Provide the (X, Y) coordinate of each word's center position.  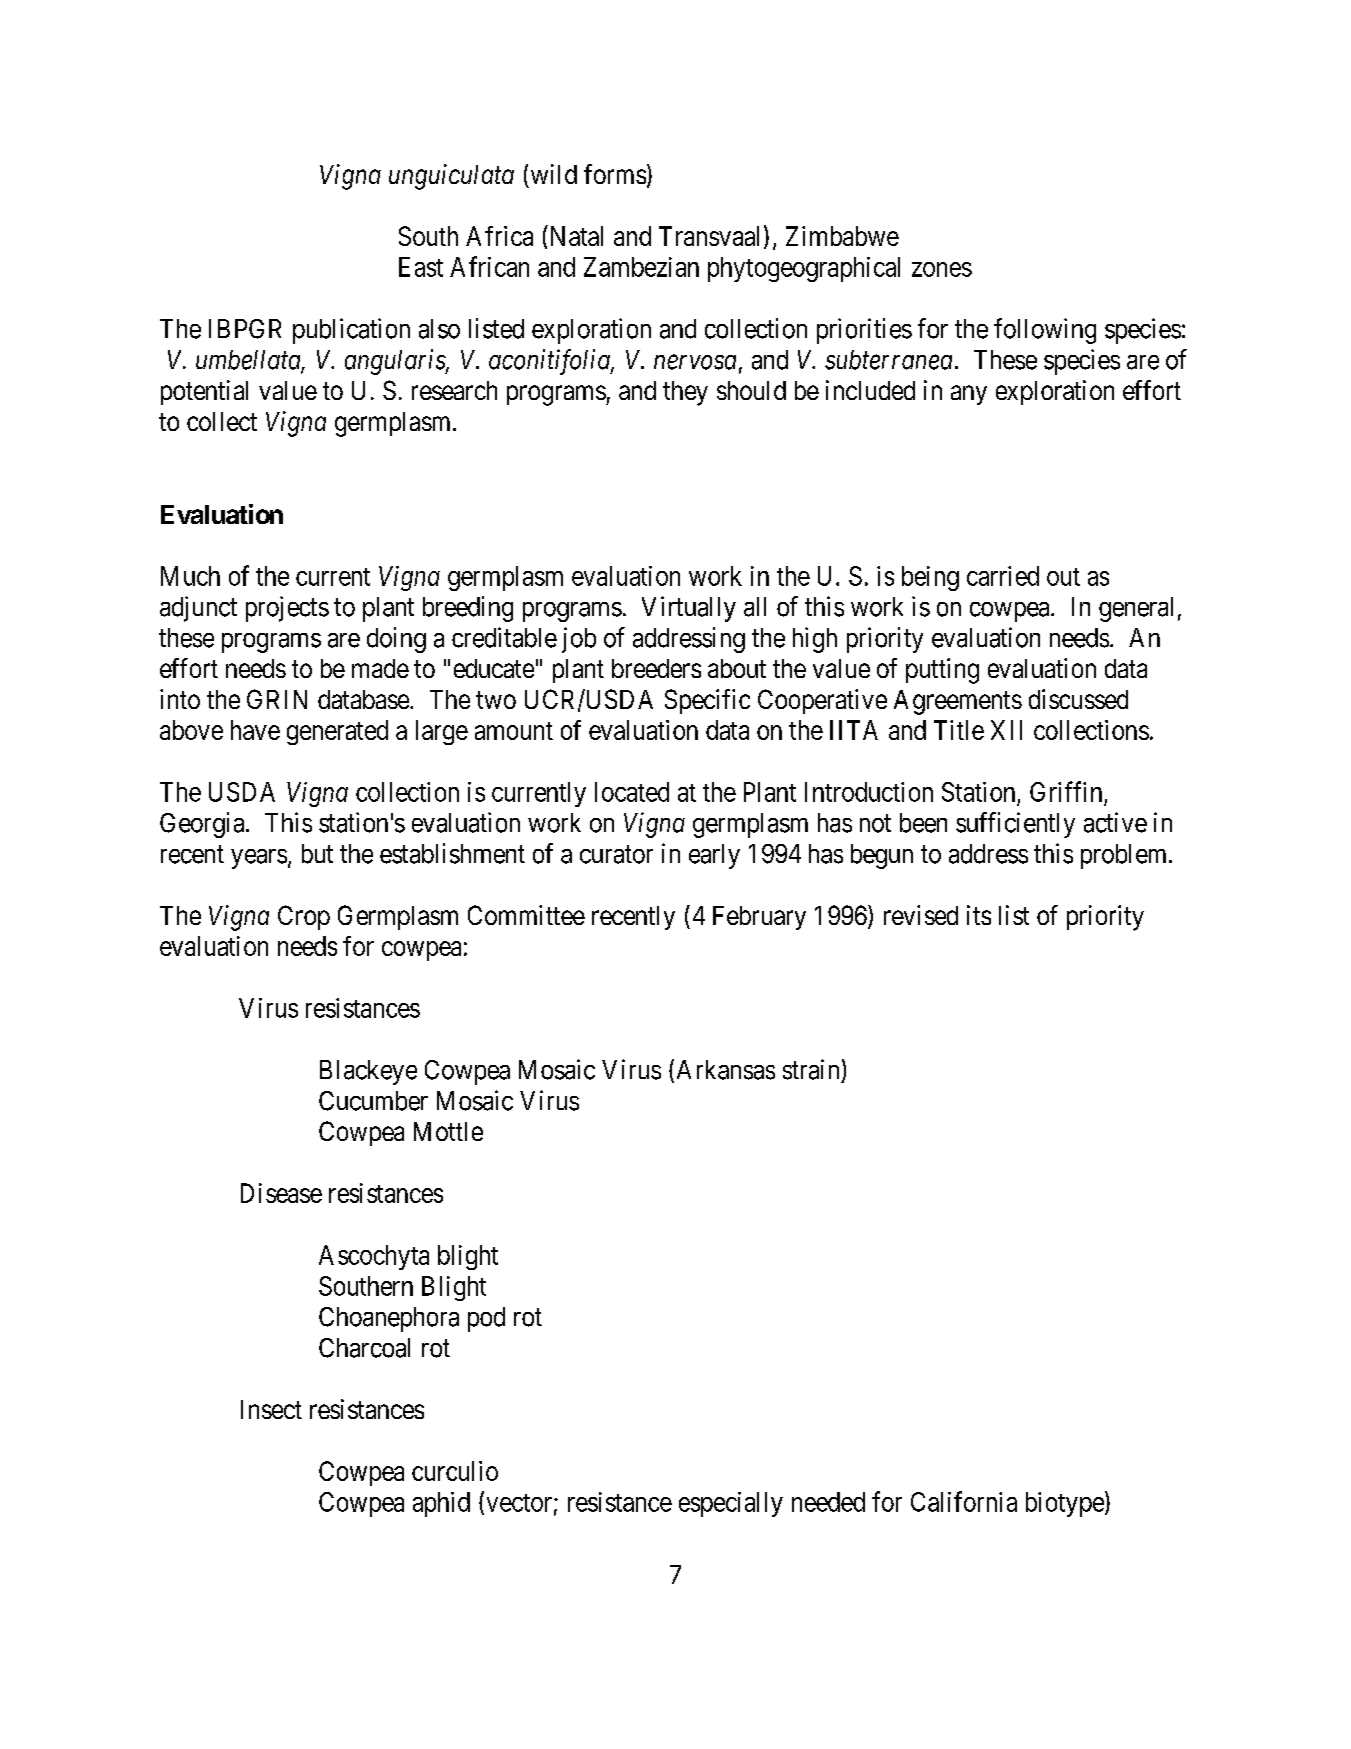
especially (731, 1504)
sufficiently (1015, 825)
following (1045, 331)
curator (616, 854)
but (317, 854)
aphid (441, 1504)
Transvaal (709, 236)
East (421, 267)
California (964, 1501)
